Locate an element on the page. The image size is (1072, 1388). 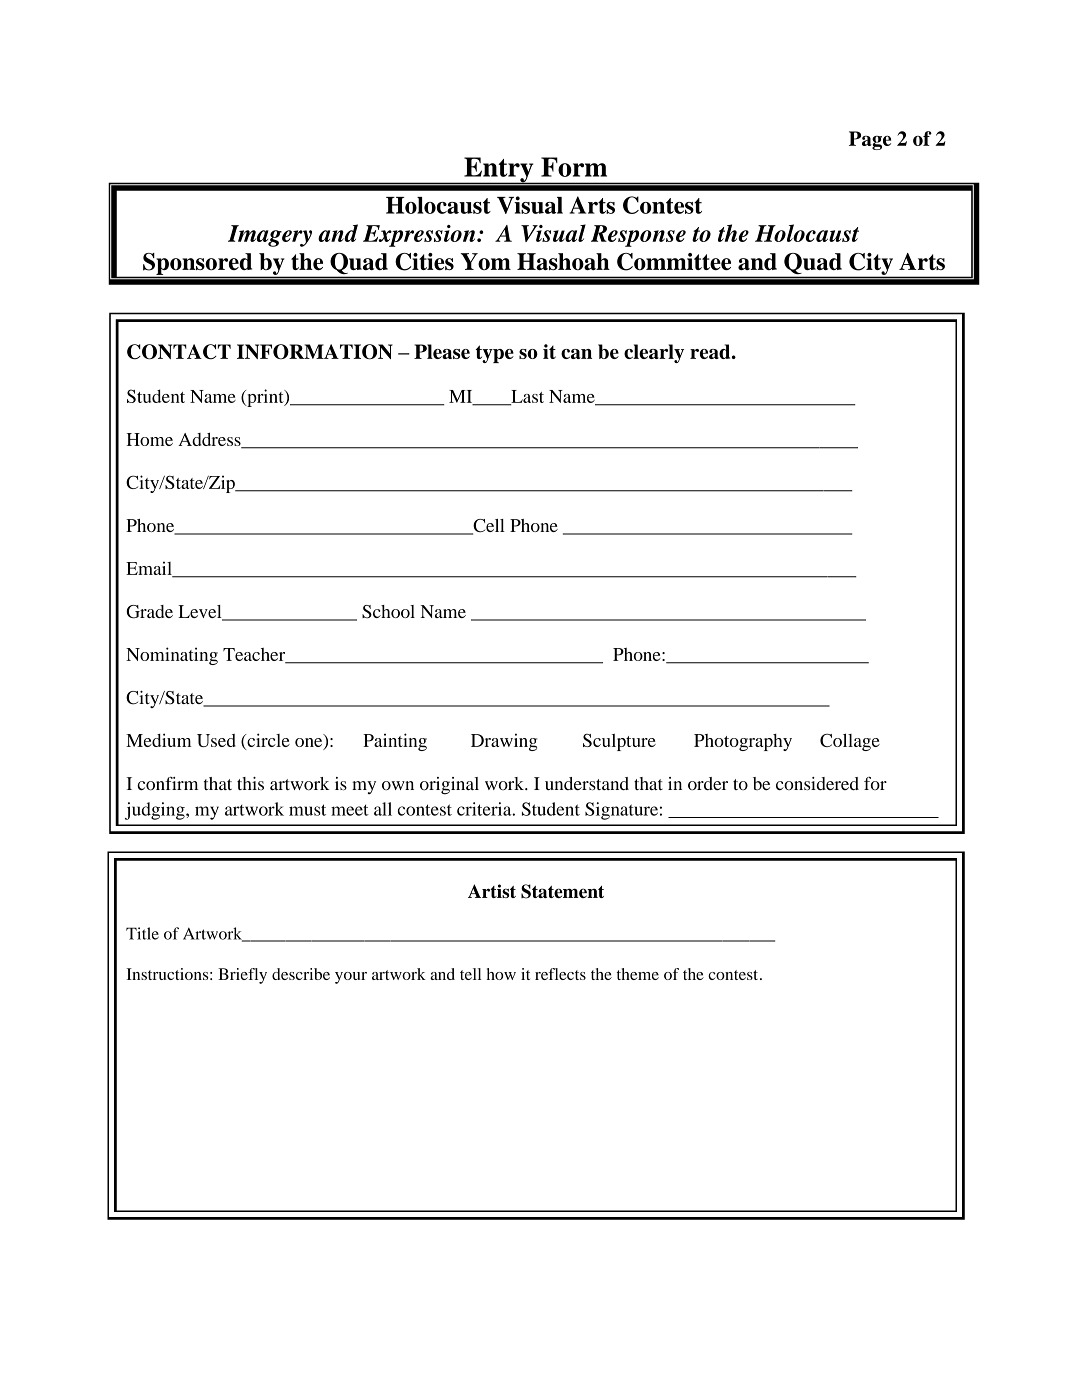
theme is located at coordinates (638, 974).
